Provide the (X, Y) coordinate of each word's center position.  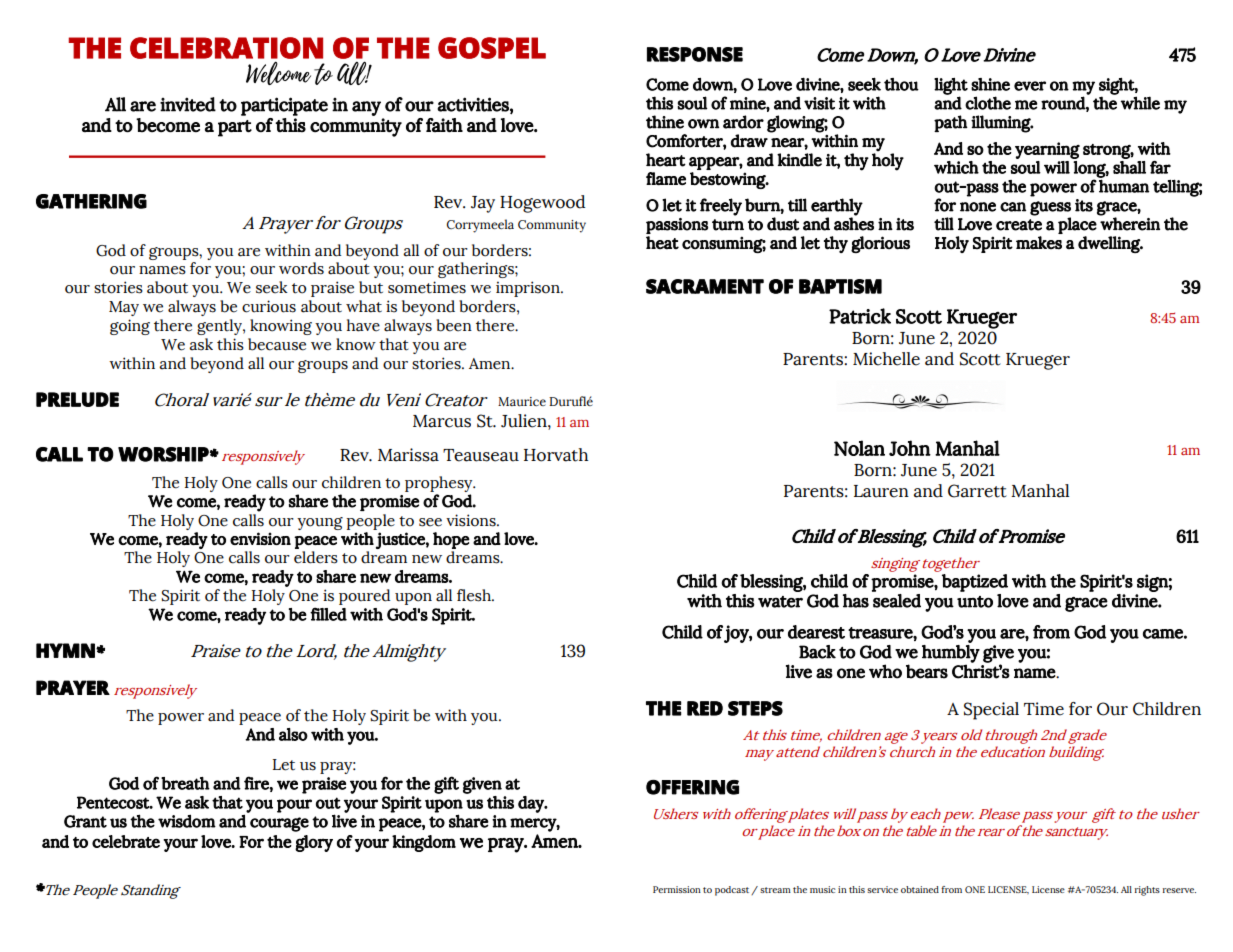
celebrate (126, 841)
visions (472, 520)
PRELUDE (77, 399)
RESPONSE (695, 54)
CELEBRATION (226, 48)
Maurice (522, 401)
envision (260, 538)
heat (662, 243)
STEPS (755, 708)
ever (1030, 86)
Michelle (886, 359)
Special (991, 711)
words (301, 268)
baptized (975, 583)
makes (1039, 243)
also (293, 734)
